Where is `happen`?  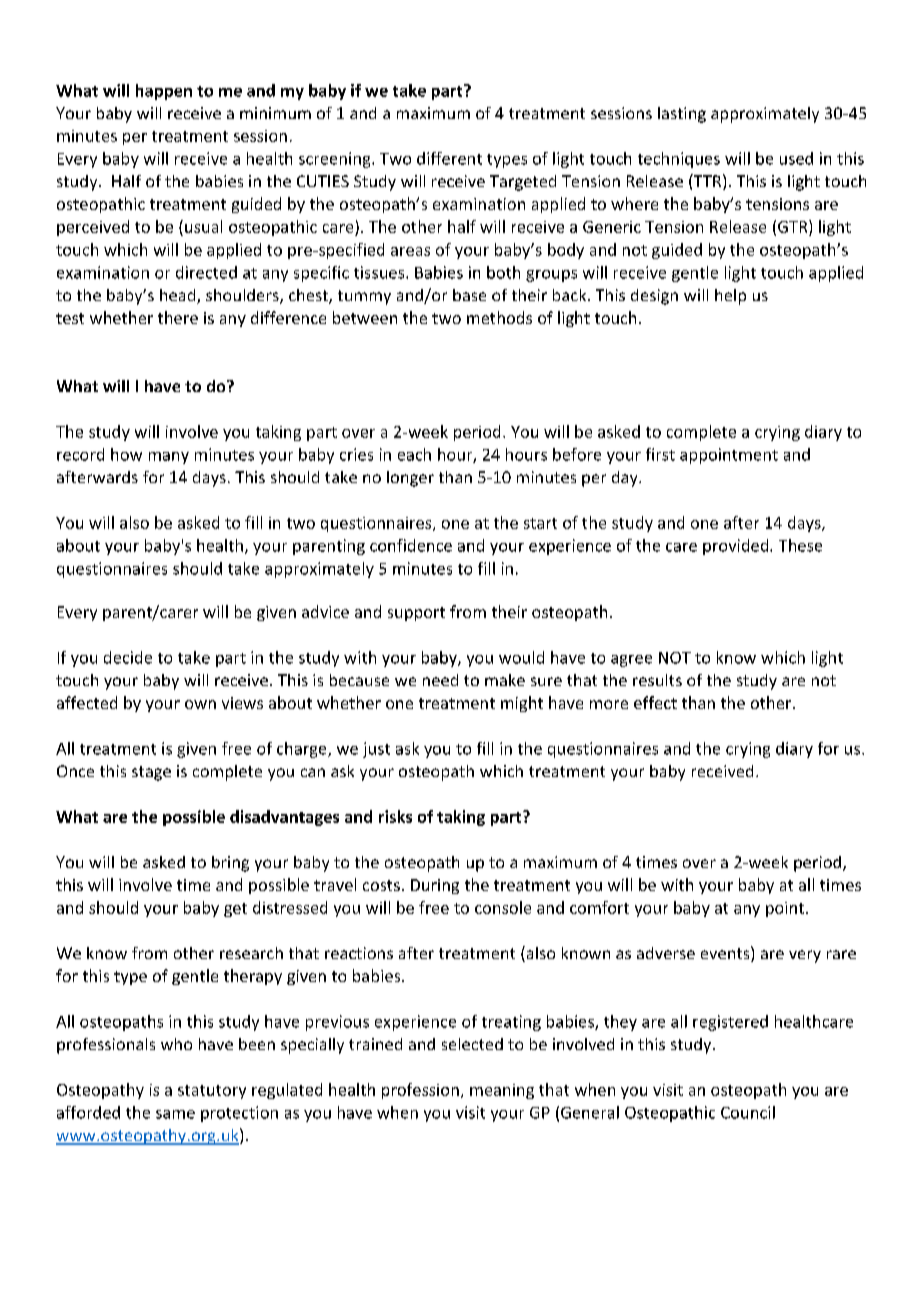 happen is located at coordinates (164, 92).
